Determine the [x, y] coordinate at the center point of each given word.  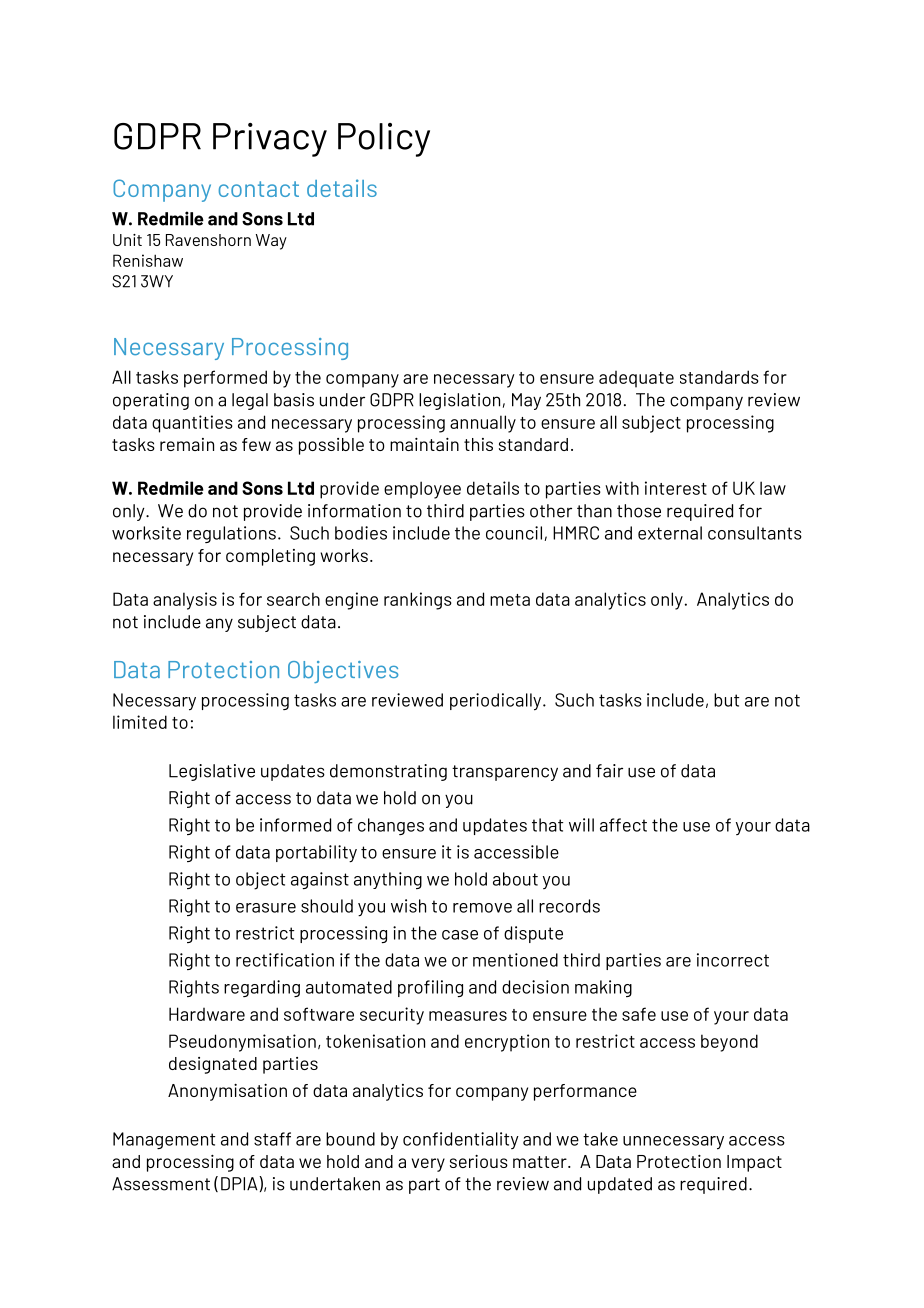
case [460, 935]
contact [259, 189]
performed [225, 379]
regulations [231, 534]
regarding [262, 988]
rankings [418, 601]
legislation [459, 401]
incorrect [733, 960]
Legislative [212, 772]
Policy [384, 140]
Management [164, 1140]
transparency [505, 773]
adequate [636, 379]
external [670, 533]
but [726, 700]
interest [676, 488]
